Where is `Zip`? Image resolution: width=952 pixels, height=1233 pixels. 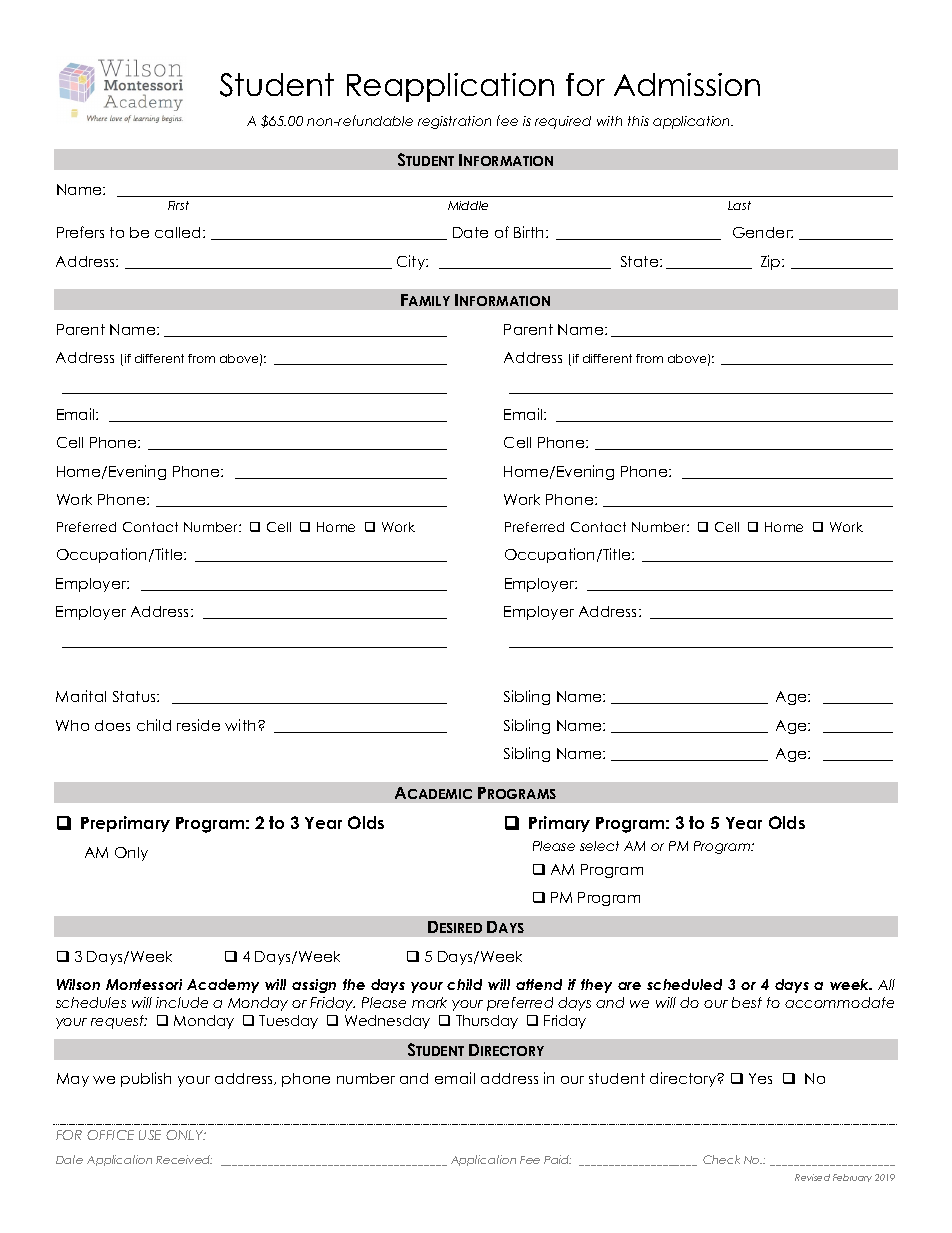 Zip is located at coordinates (772, 262).
